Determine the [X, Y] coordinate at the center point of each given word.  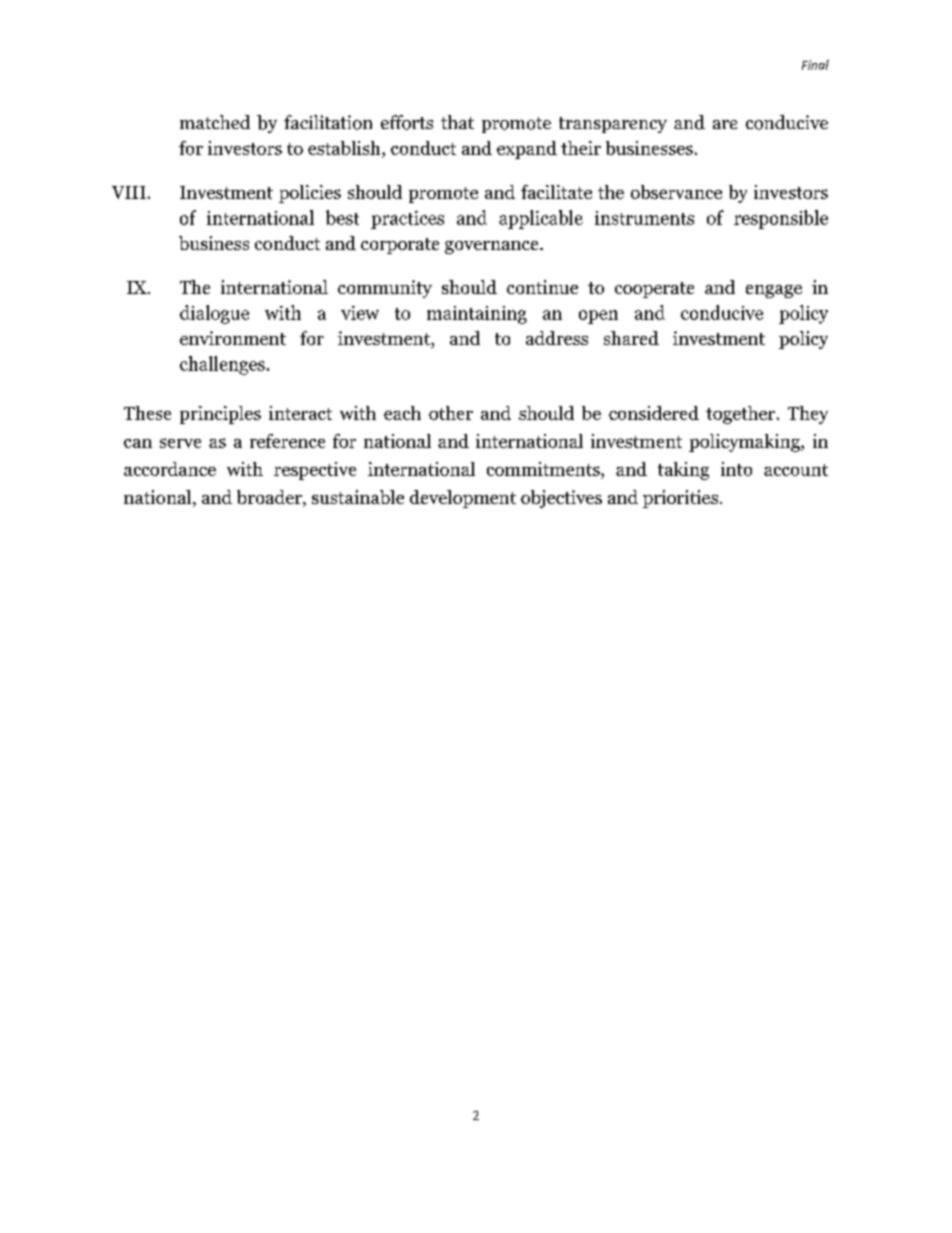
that [457, 122]
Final [815, 65]
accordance [170, 469]
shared [631, 338]
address [557, 338]
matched [215, 122]
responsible [781, 219]
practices [407, 220]
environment [233, 338]
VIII [129, 192]
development [463, 499]
